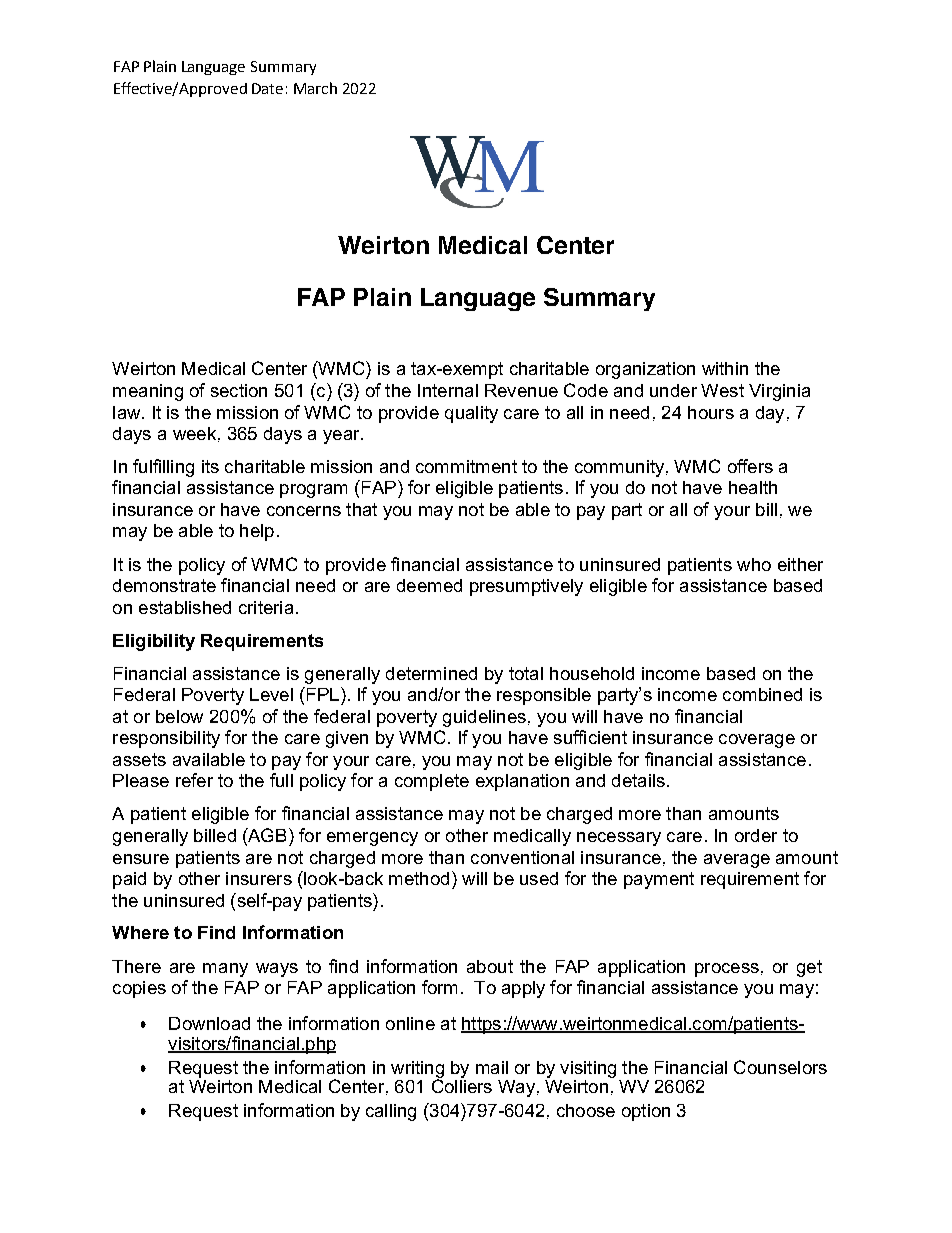  I want to click on quality, so click(471, 414).
